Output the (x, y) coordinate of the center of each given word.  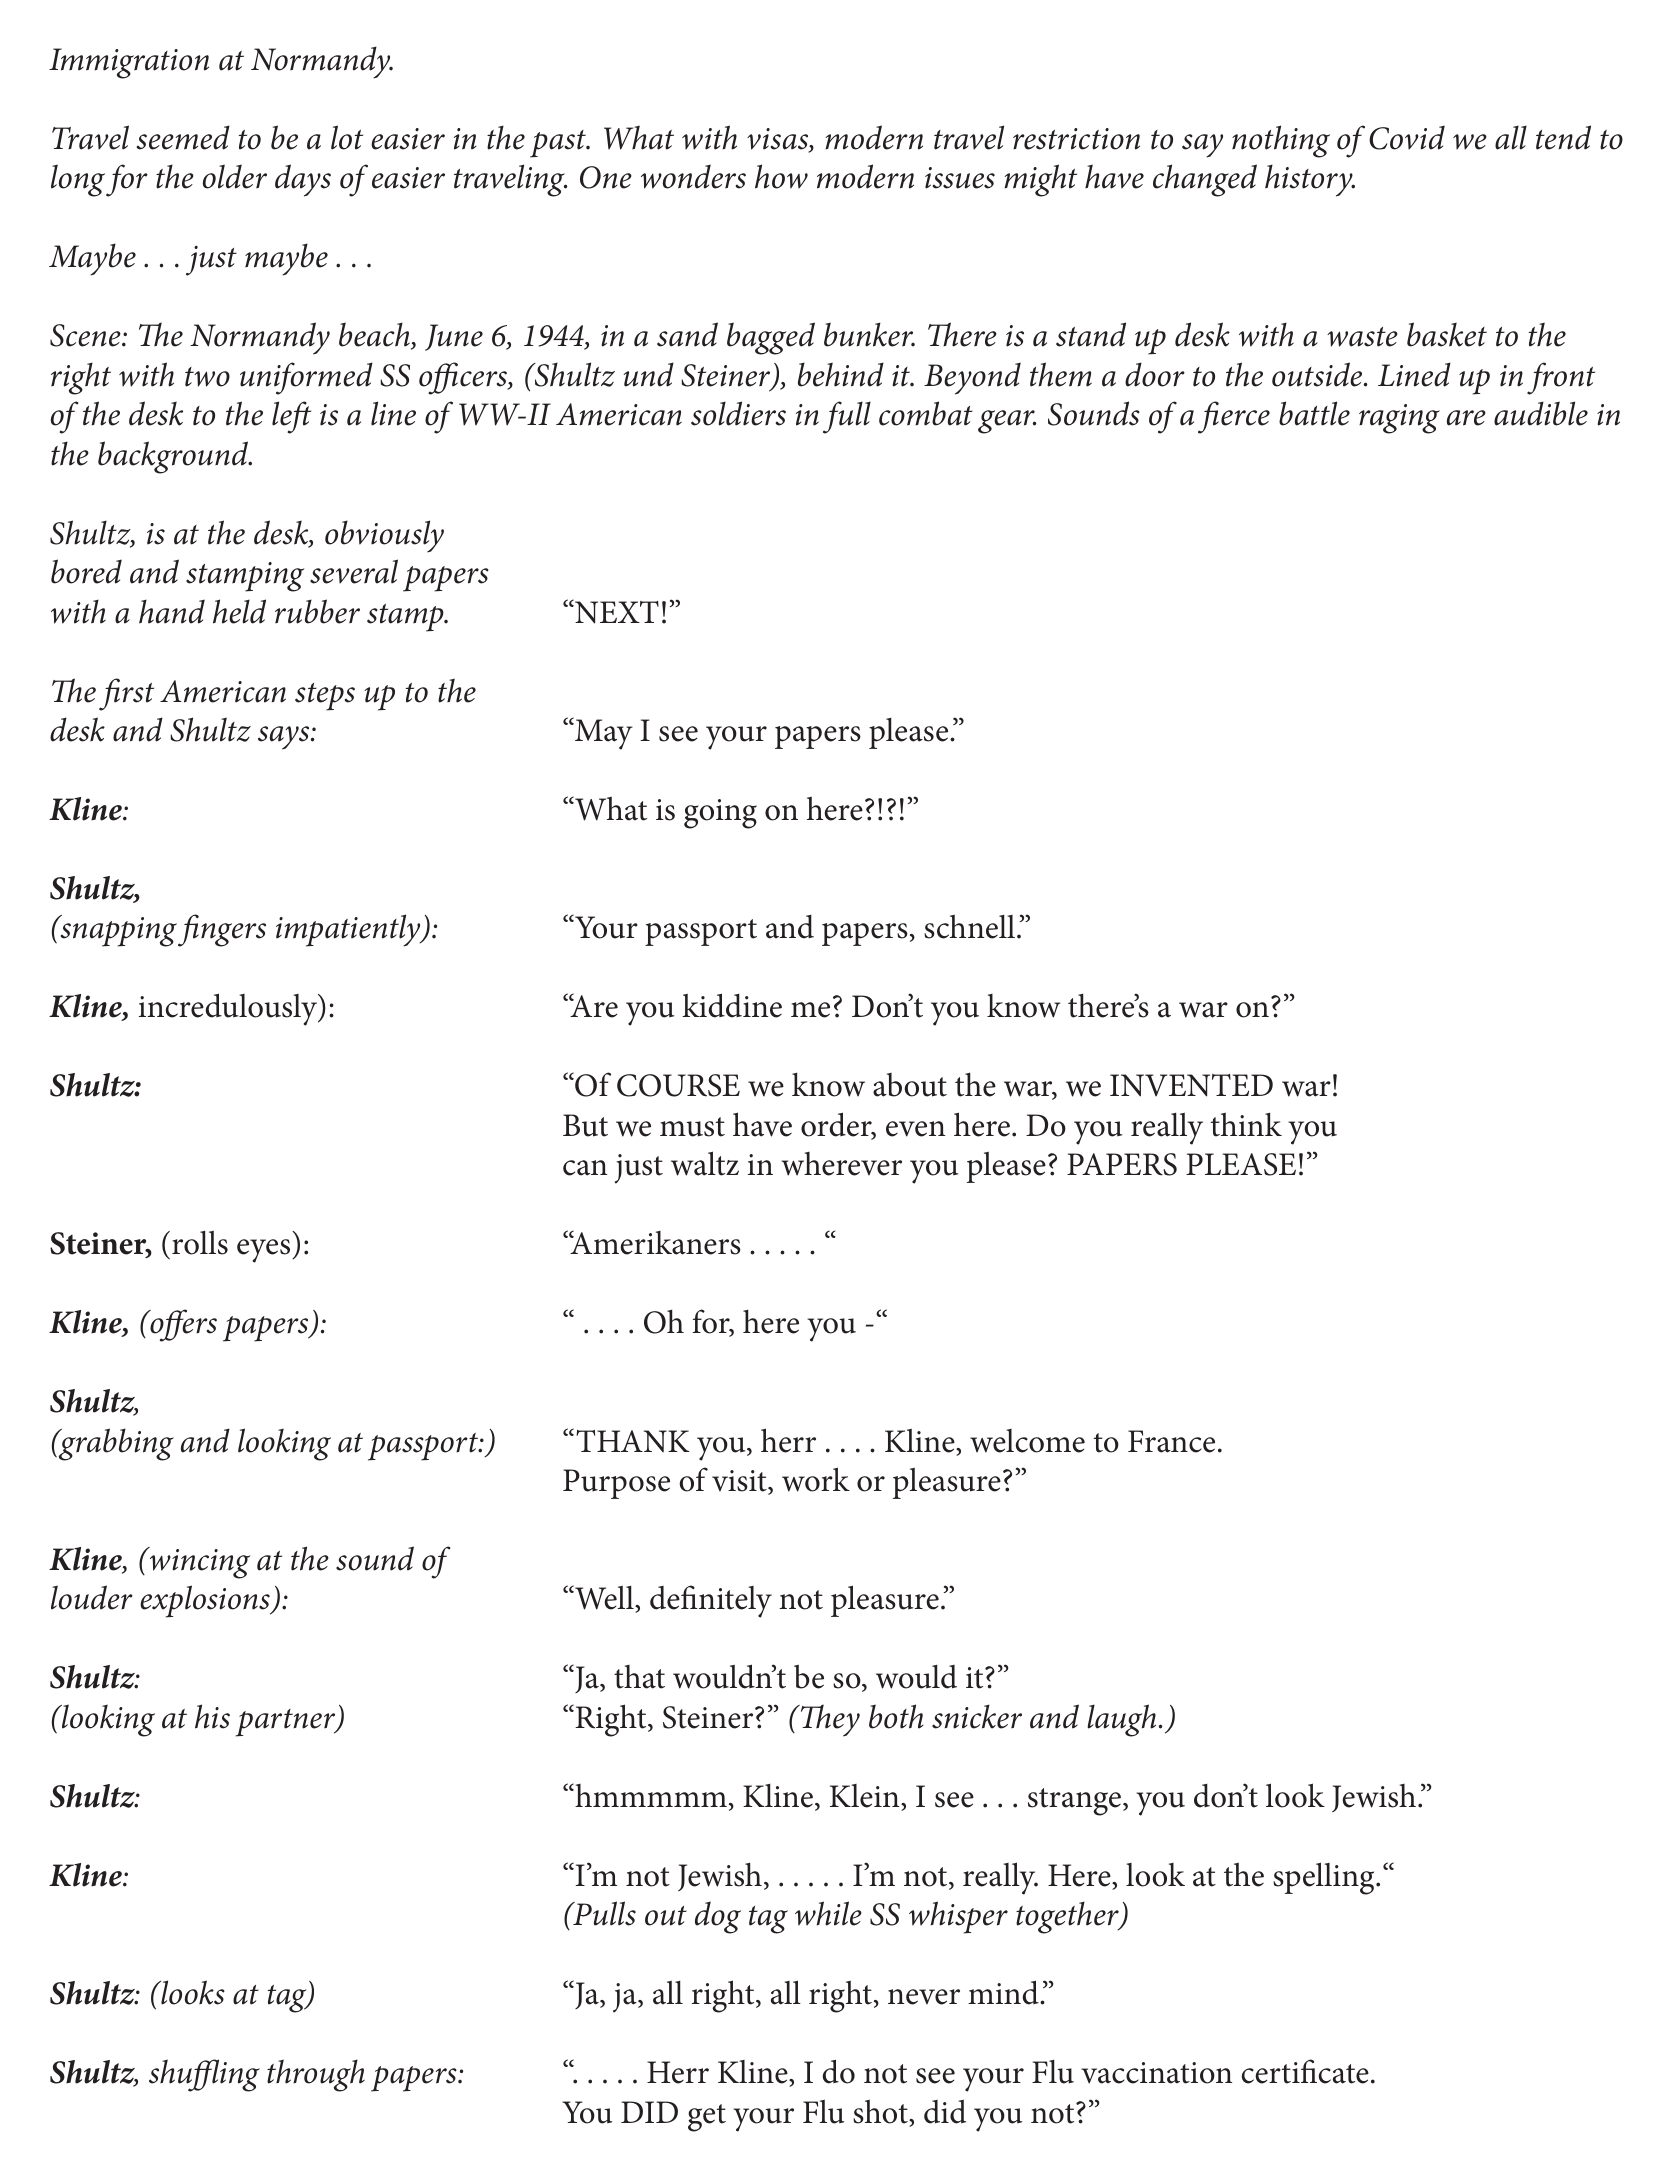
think (1246, 1124)
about (910, 1085)
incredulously (229, 1009)
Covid (1407, 138)
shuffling (204, 2075)
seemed (183, 137)
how (781, 176)
